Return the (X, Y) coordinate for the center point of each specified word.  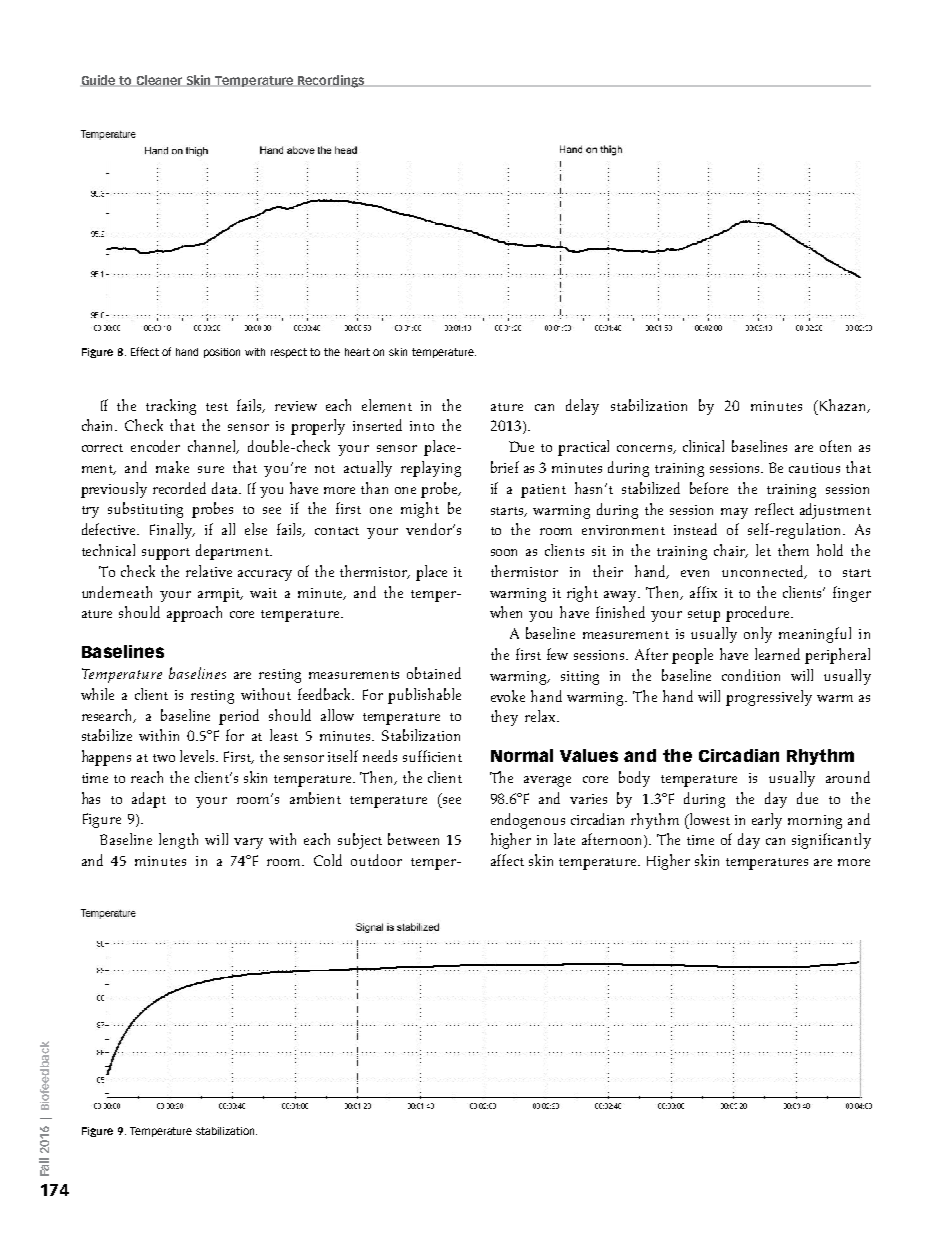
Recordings (331, 81)
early (767, 821)
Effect (145, 351)
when (506, 612)
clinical (703, 446)
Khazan (843, 406)
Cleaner (159, 81)
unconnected (764, 572)
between (413, 839)
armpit (220, 595)
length (178, 841)
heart (357, 352)
